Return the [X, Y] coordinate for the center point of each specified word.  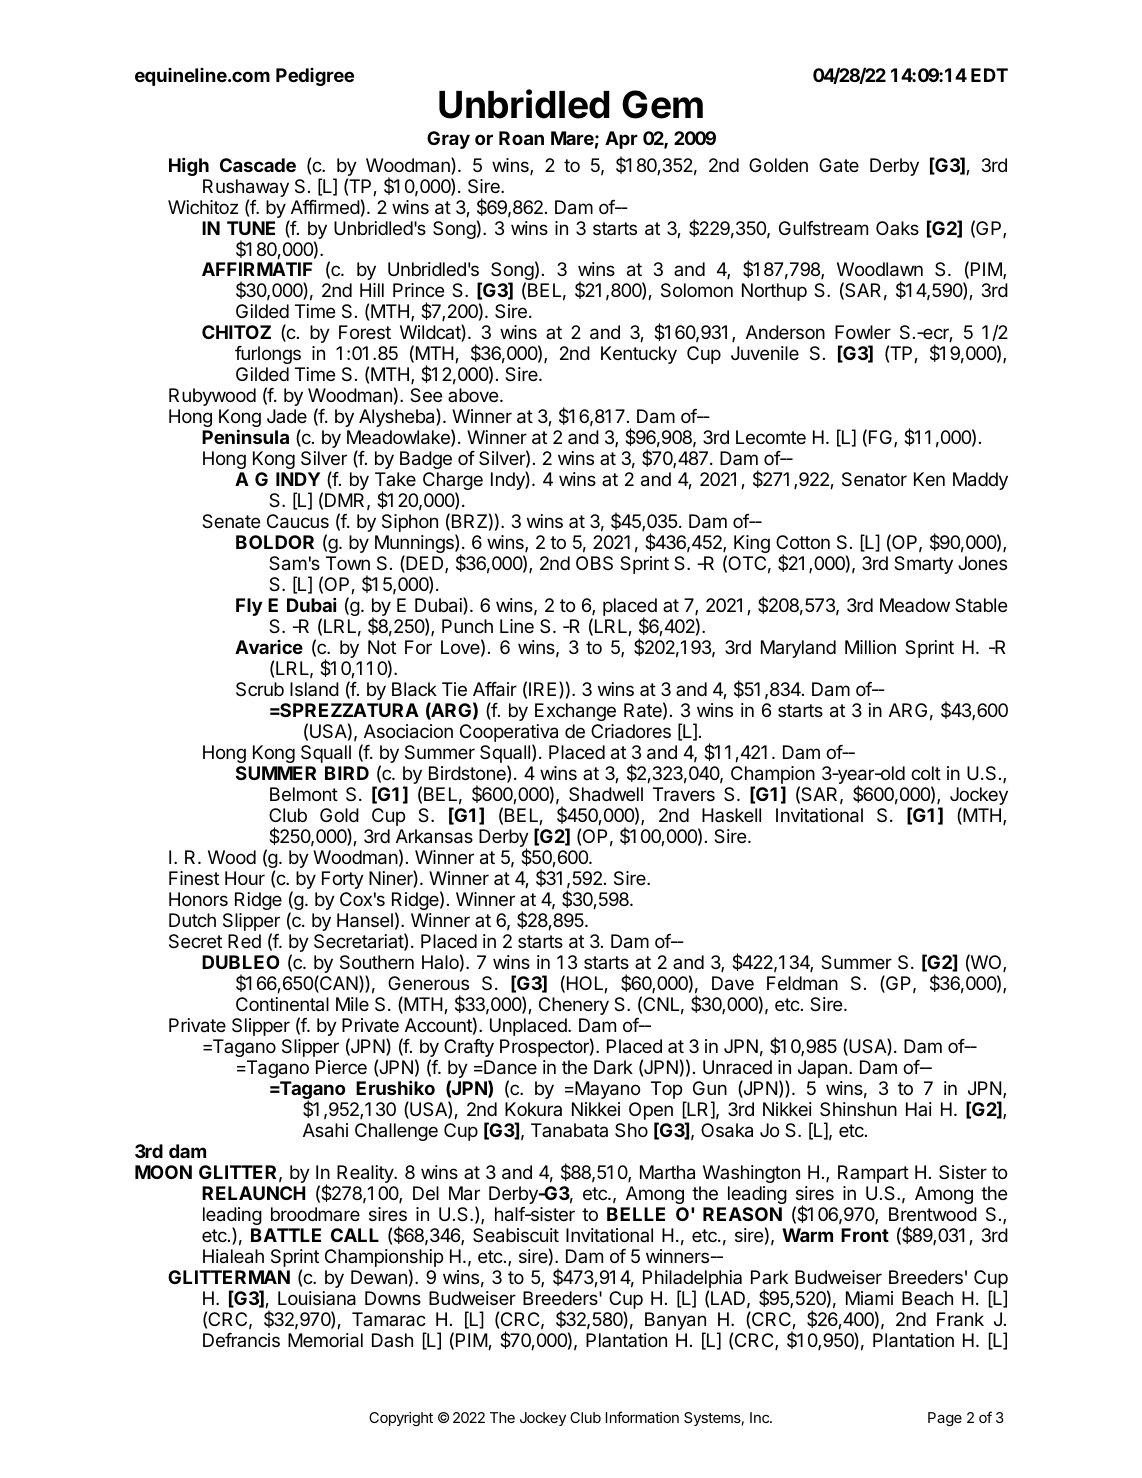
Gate [839, 165]
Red [244, 941]
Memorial [325, 1340]
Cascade [258, 165]
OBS [594, 563]
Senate [231, 521]
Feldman [802, 983]
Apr [621, 140]
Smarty [923, 565]
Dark [613, 1067]
